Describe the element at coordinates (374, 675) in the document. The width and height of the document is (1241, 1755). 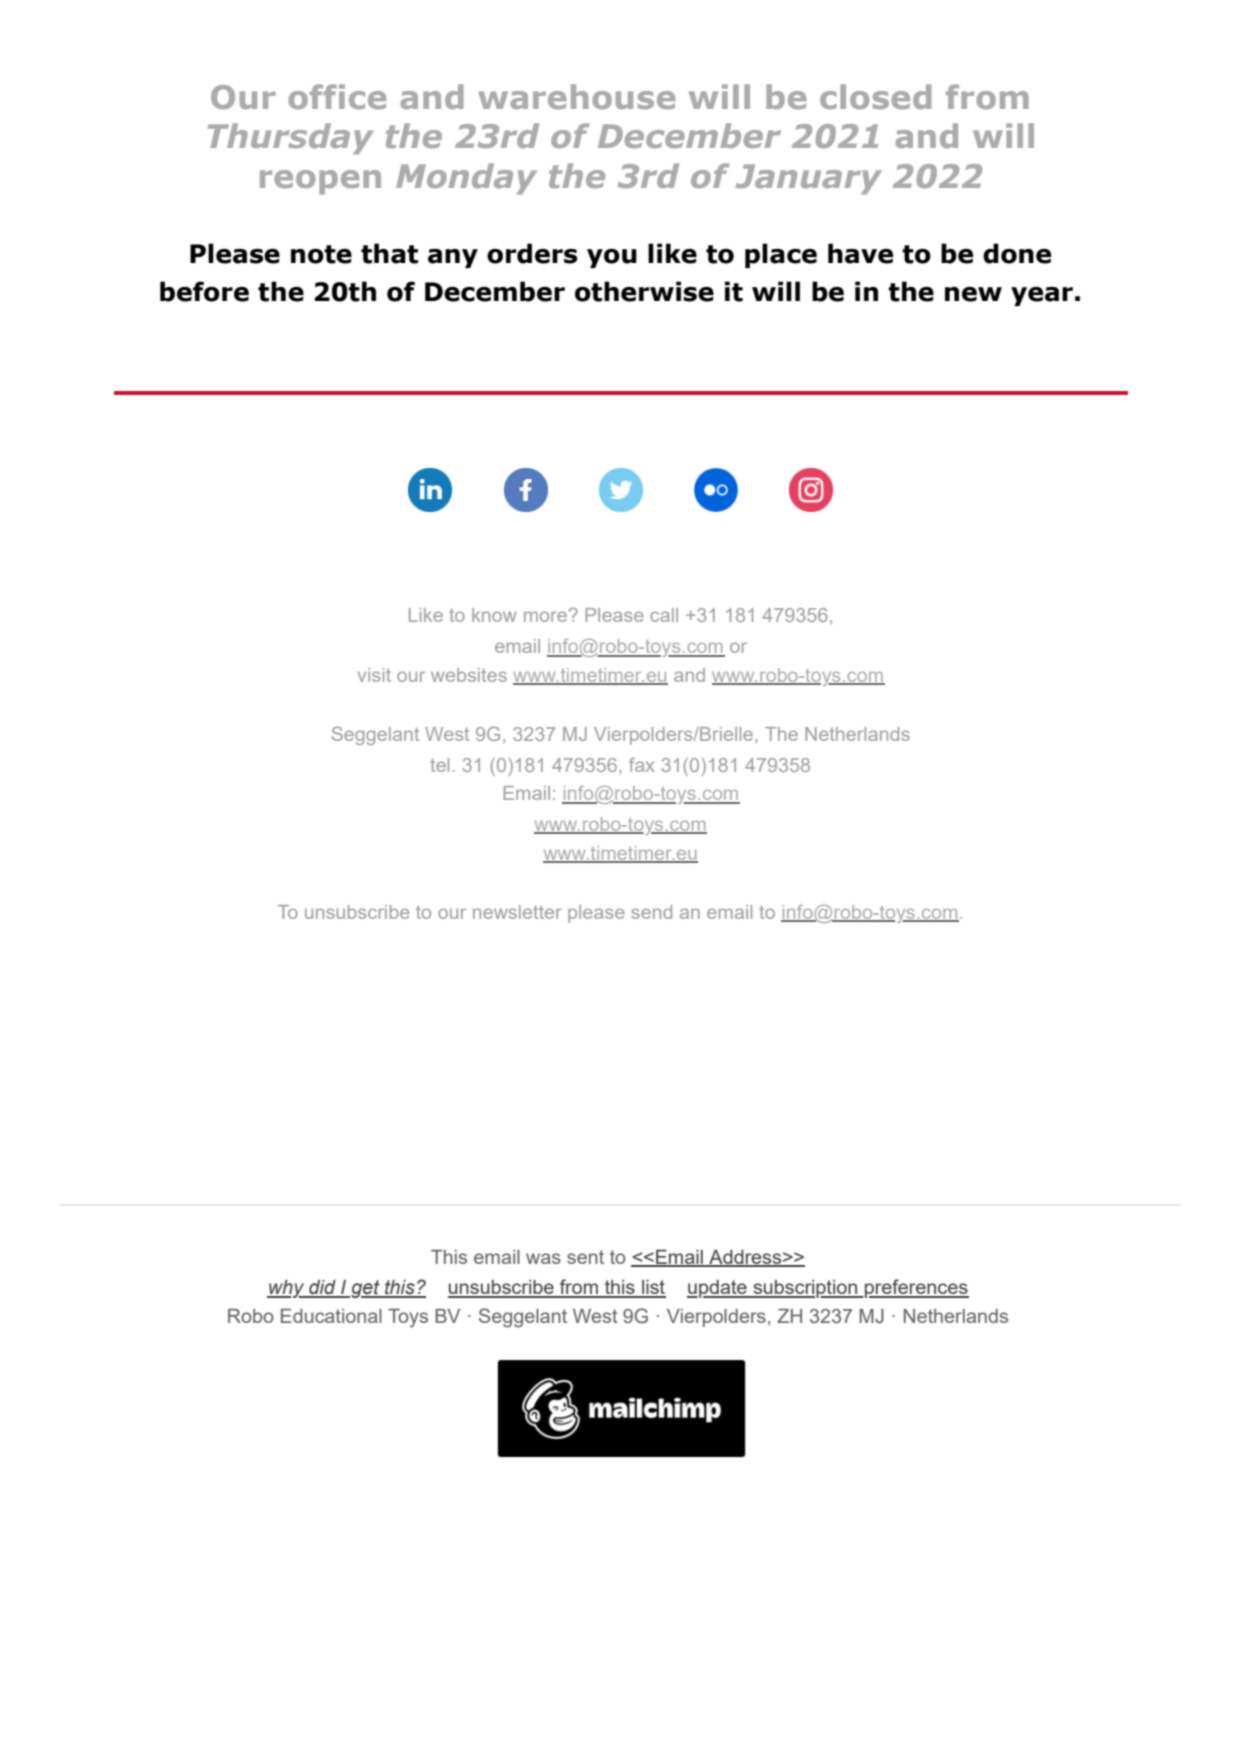
I see `visit` at that location.
